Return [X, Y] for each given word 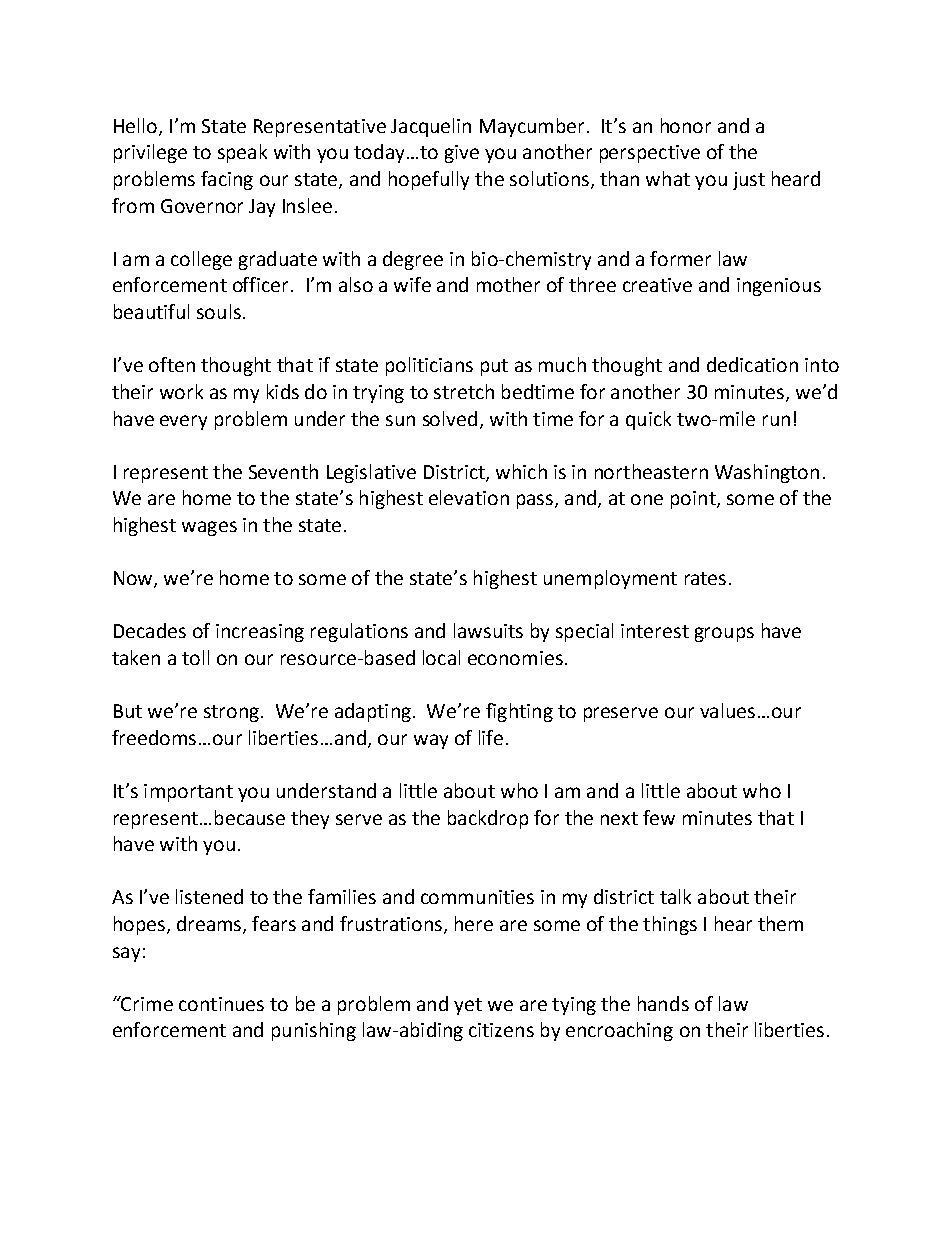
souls [219, 311]
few [659, 817]
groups [724, 634]
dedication [752, 364]
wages [209, 528]
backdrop [488, 819]
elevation [469, 497]
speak [242, 153]
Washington [767, 473]
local [441, 657]
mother [508, 284]
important [188, 793]
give [462, 154]
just [749, 181]
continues [221, 1004]
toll [195, 657]
